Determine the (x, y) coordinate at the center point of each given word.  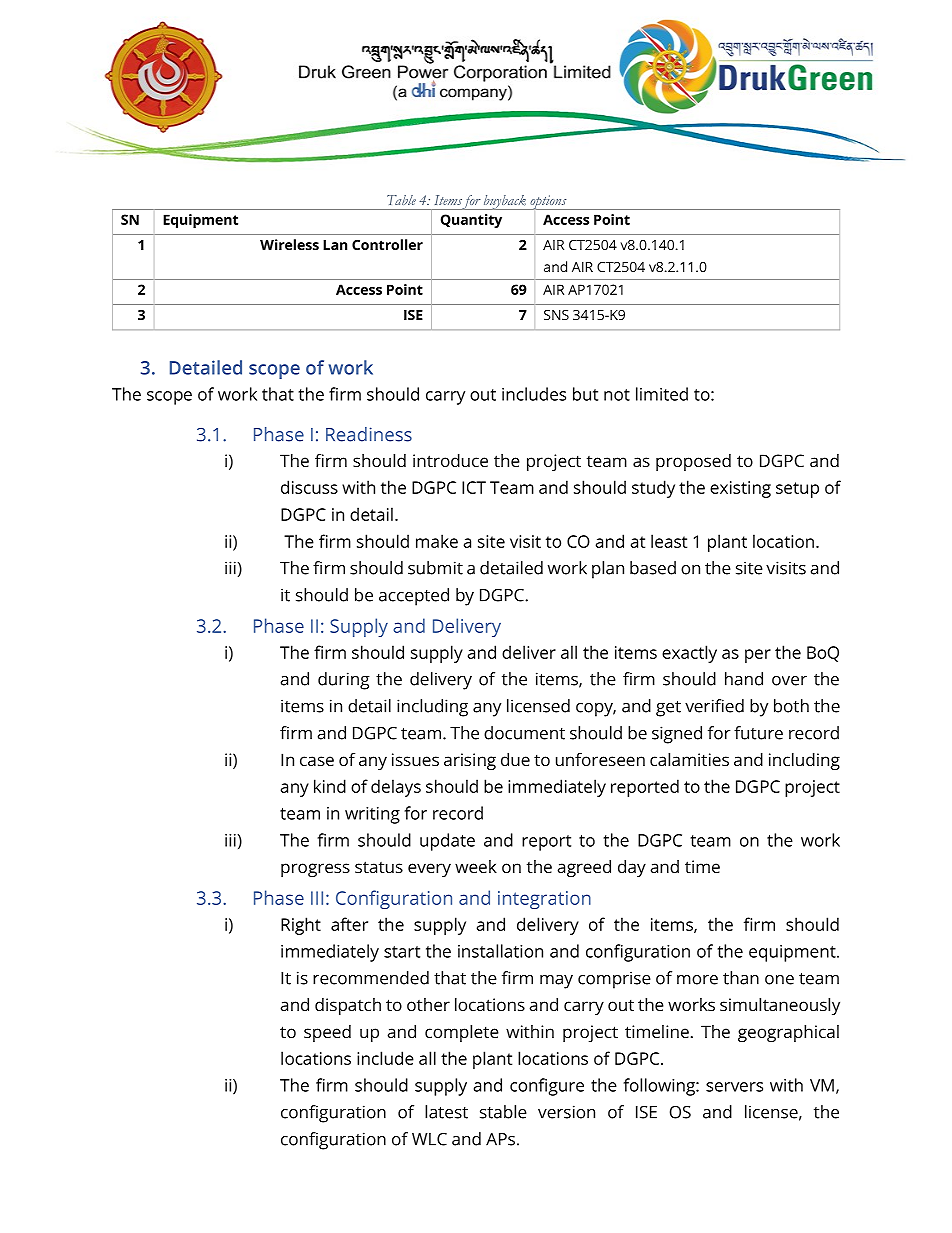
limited (662, 394)
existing (740, 489)
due (515, 759)
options (548, 202)
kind (330, 786)
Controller (387, 244)
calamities (689, 759)
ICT (474, 487)
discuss (309, 487)
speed (327, 1033)
